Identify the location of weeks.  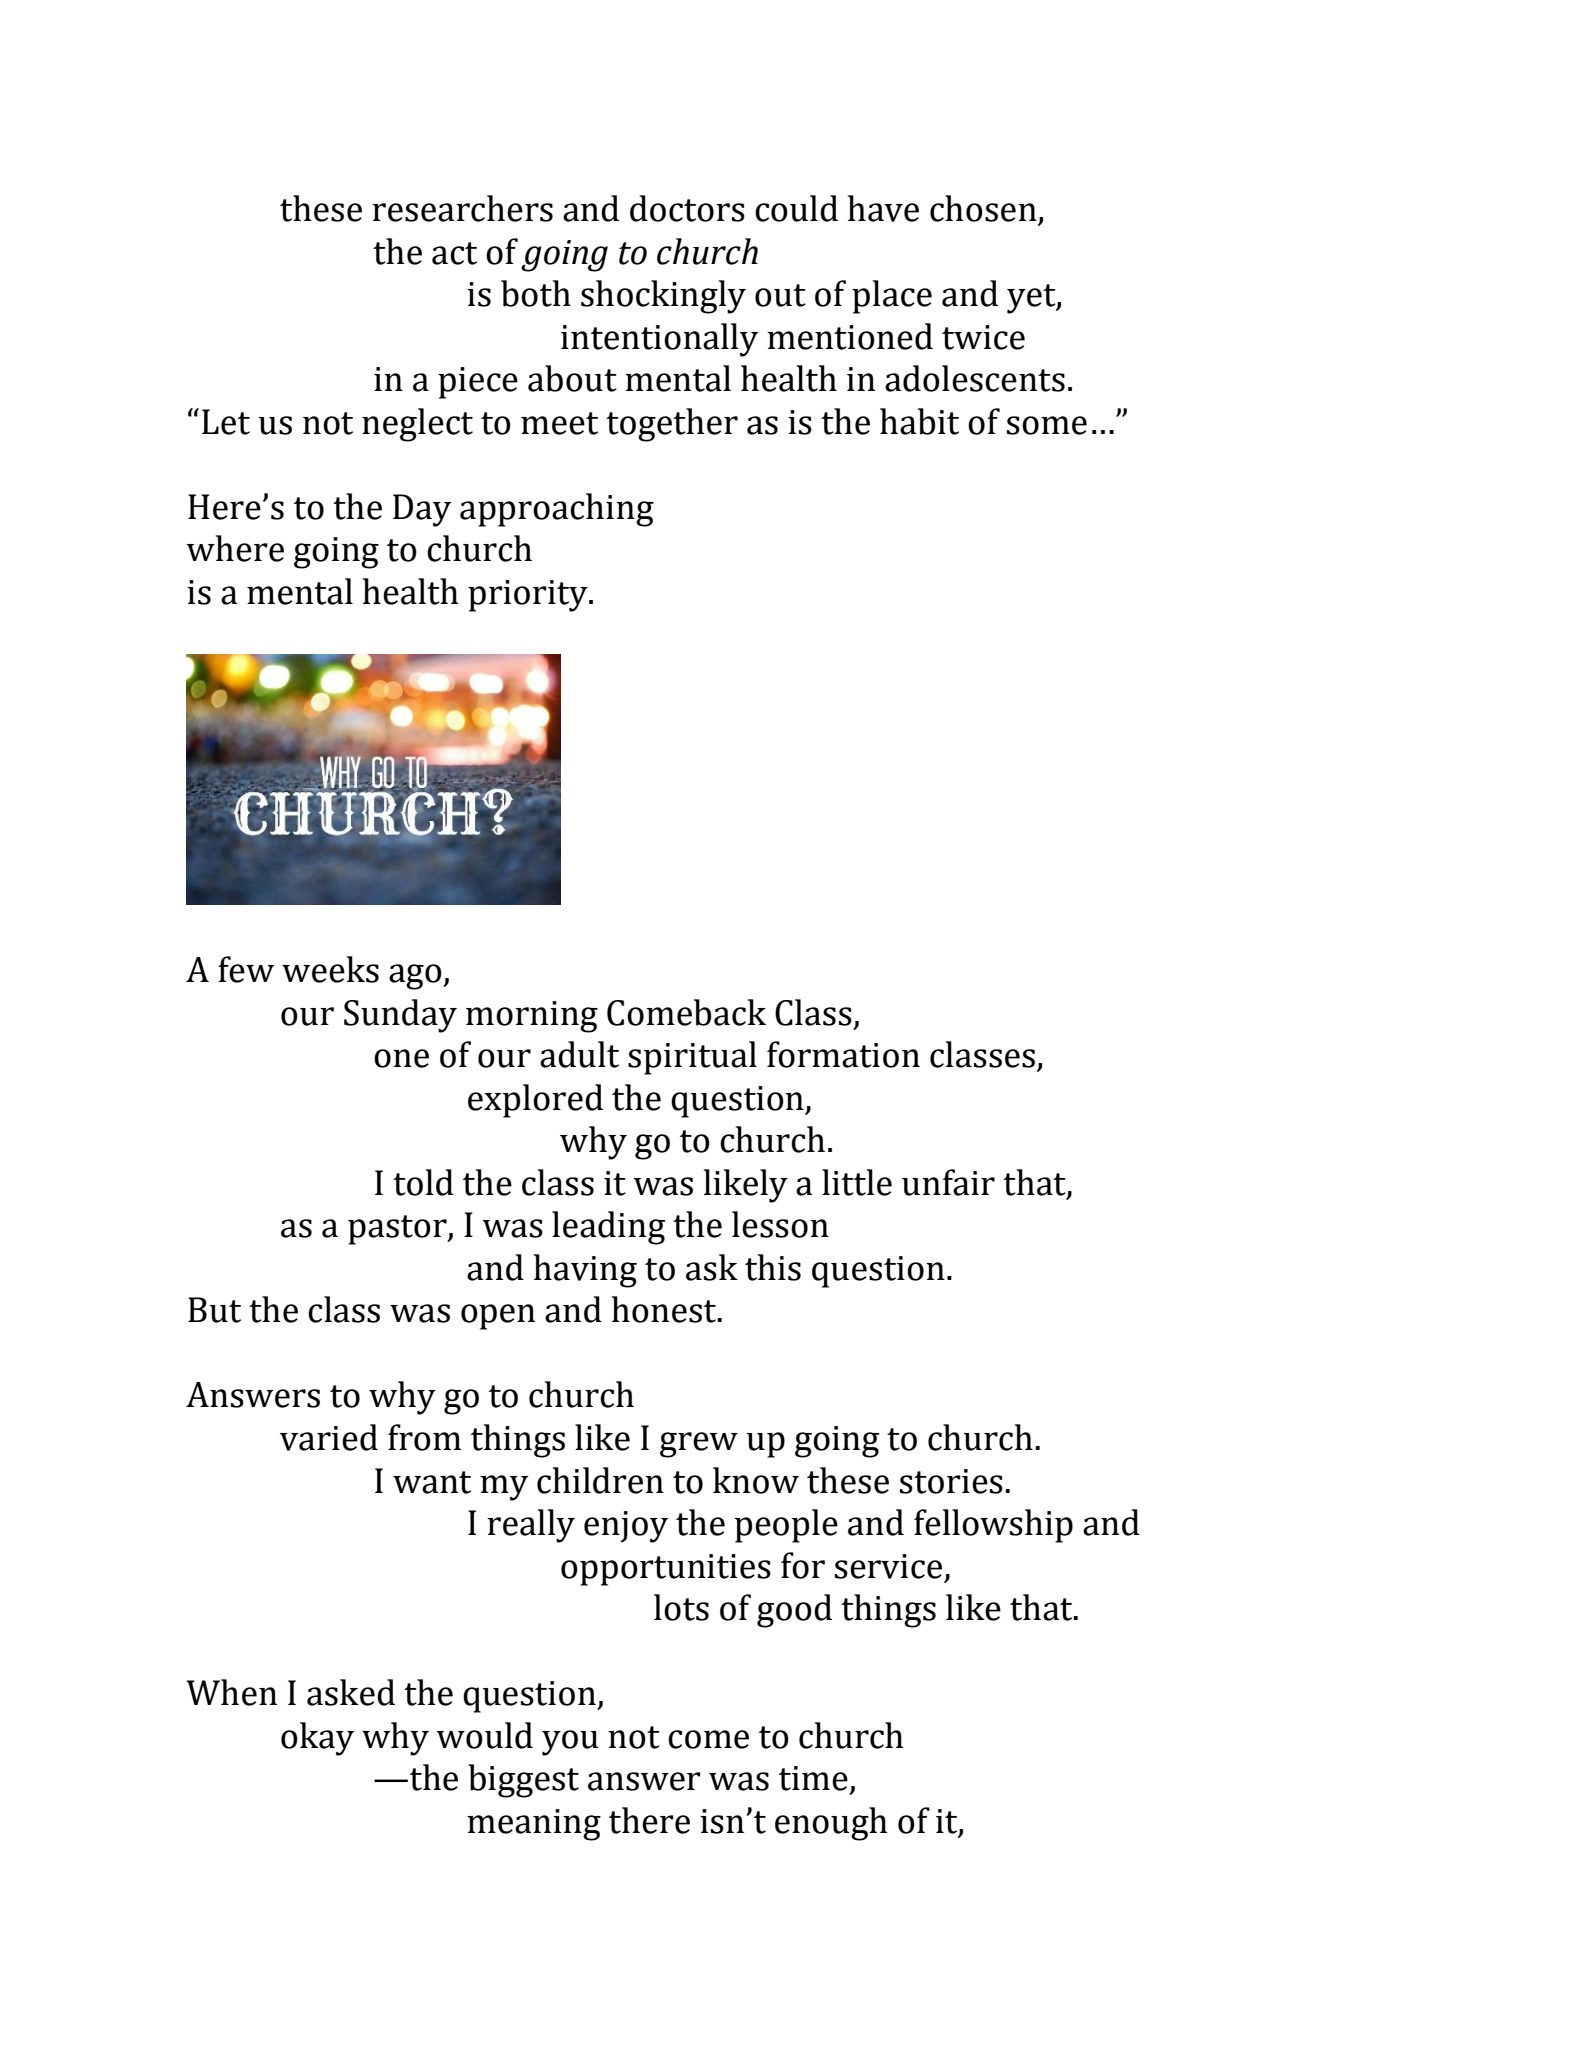
(330, 969).
